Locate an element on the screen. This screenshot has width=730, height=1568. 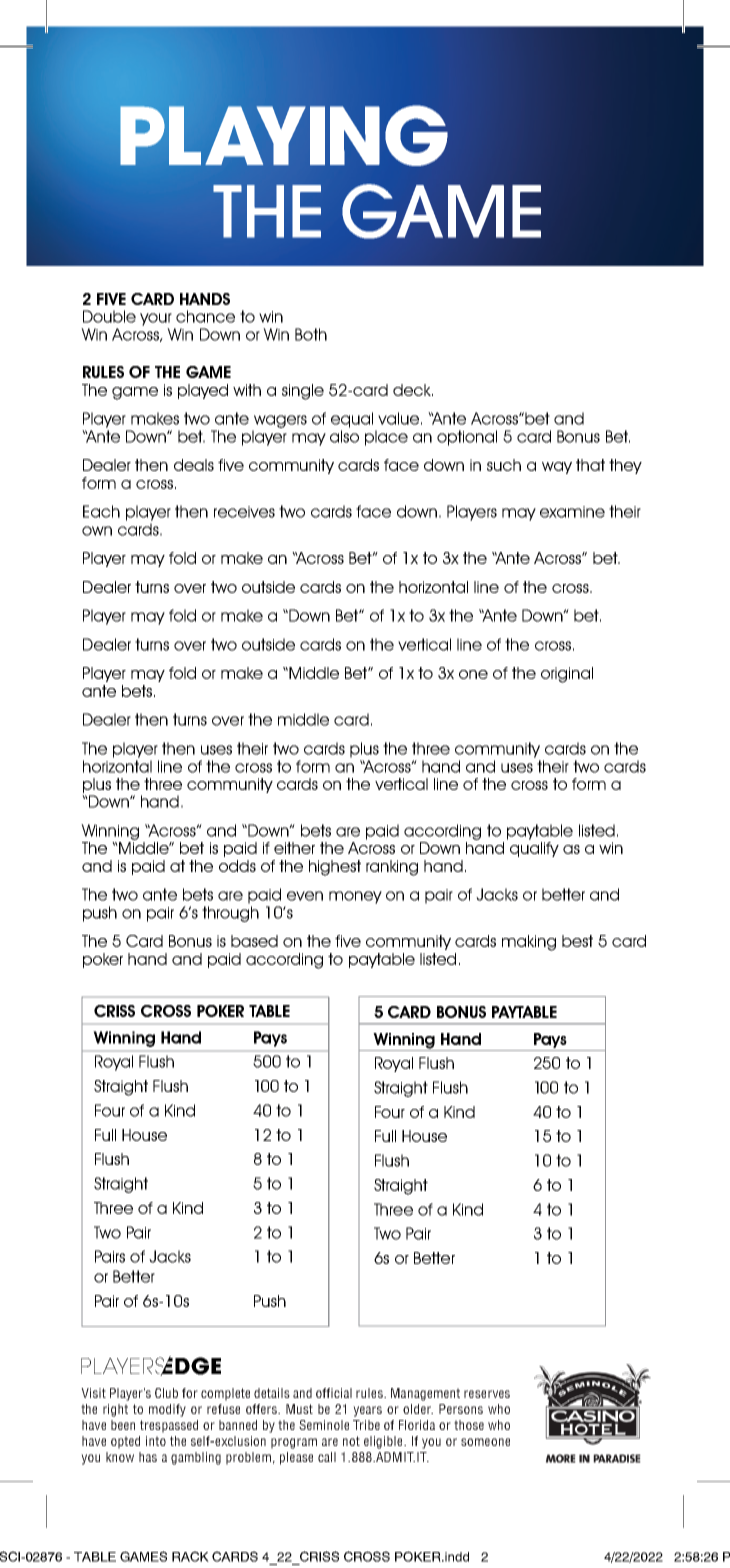
has is located at coordinates (148, 1457).
